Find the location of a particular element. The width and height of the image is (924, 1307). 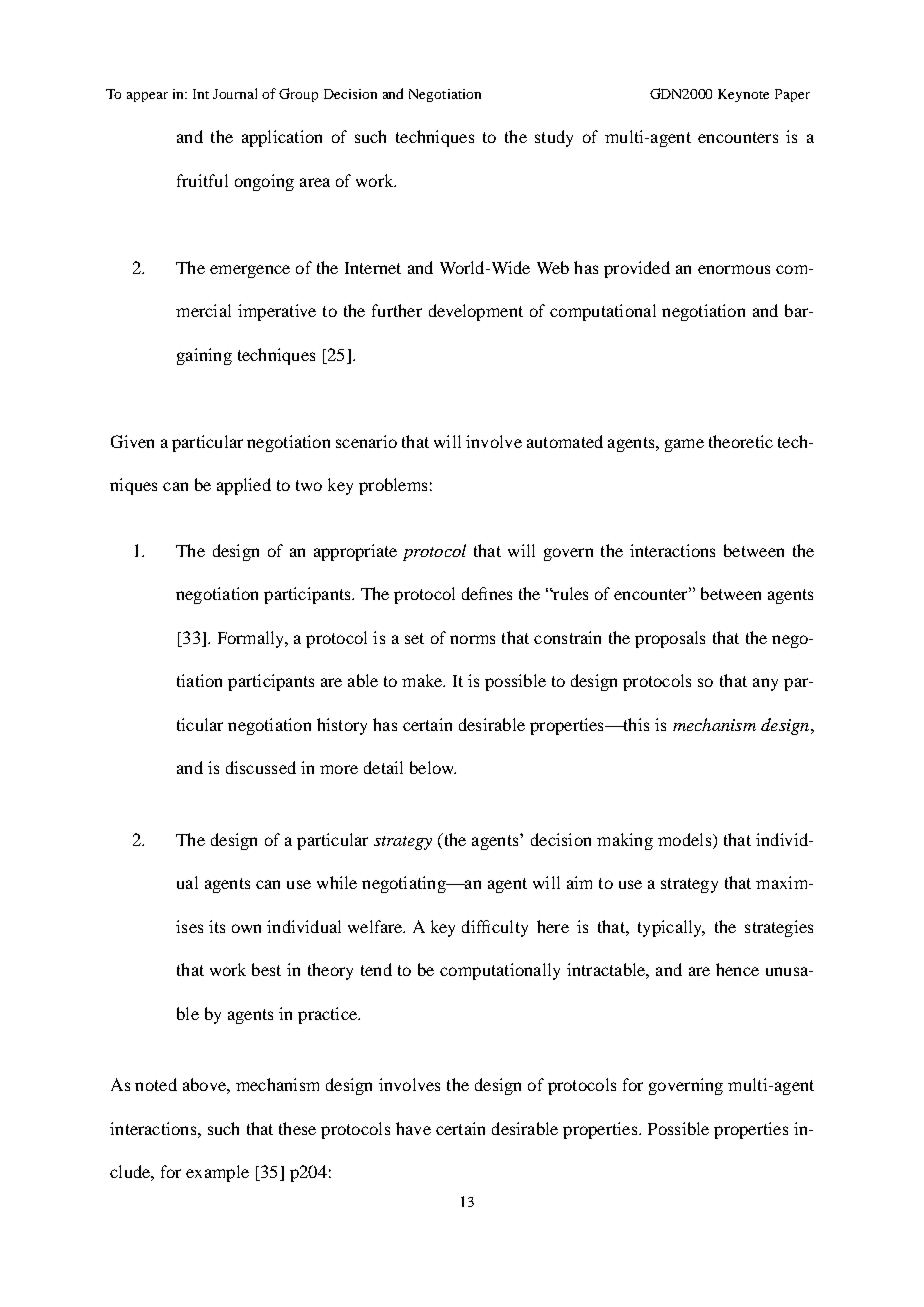

example is located at coordinates (217, 1173).
